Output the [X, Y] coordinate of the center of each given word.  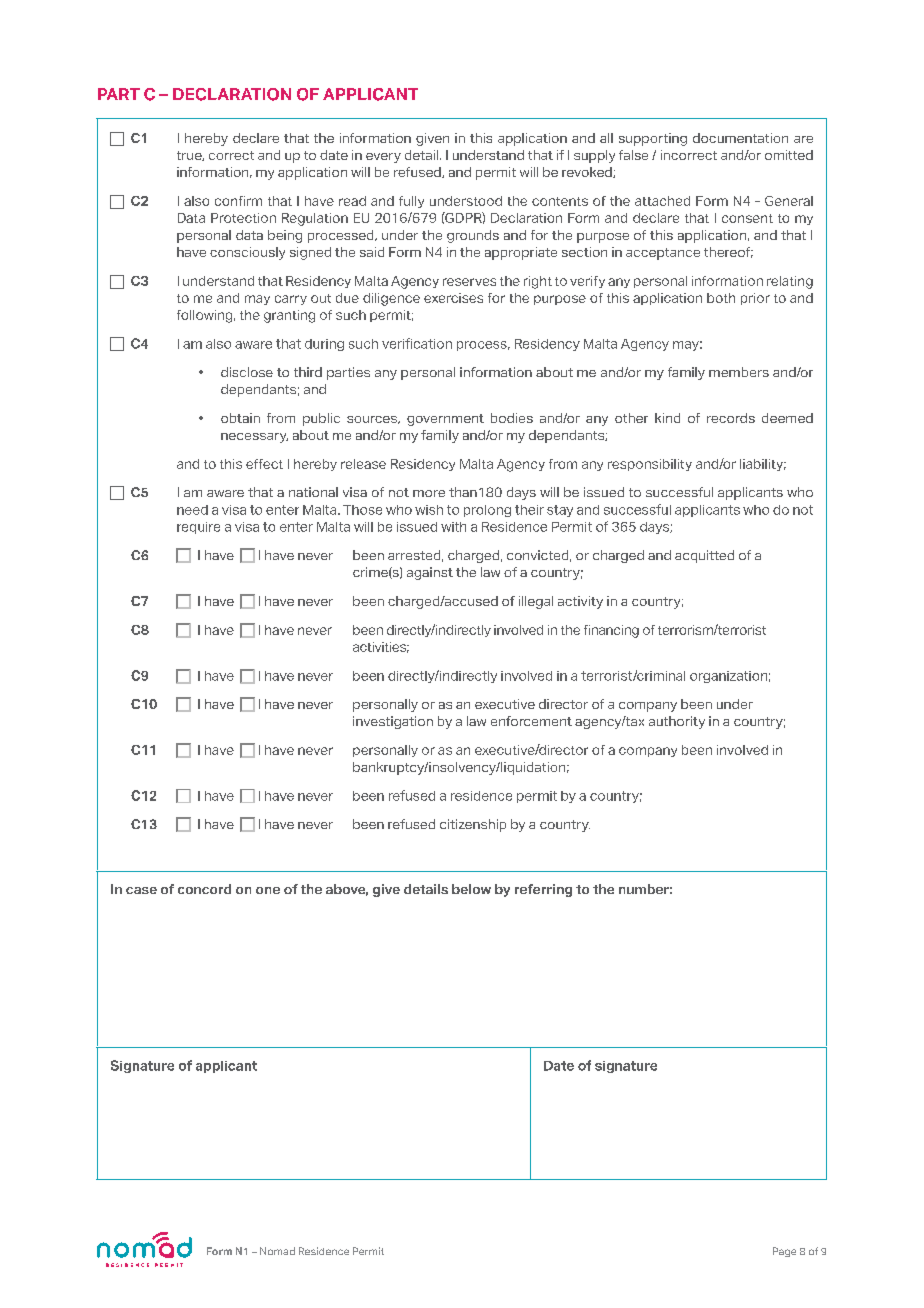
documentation [740, 138]
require [198, 528]
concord [204, 889]
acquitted [704, 556]
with [453, 527]
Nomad [277, 1251]
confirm [238, 201]
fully [411, 202]
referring [543, 890]
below [471, 889]
